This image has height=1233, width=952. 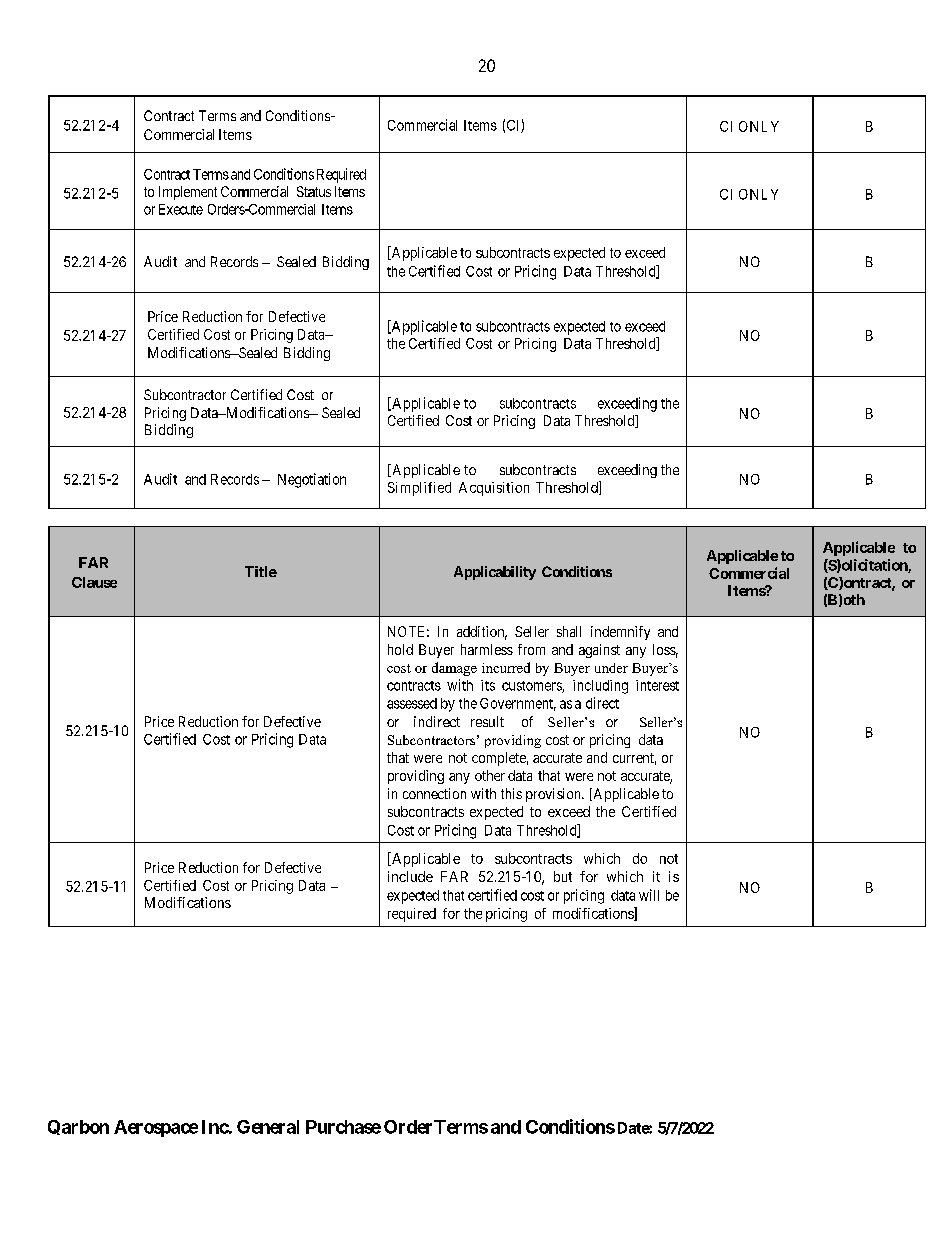 I want to click on but, so click(x=563, y=876).
